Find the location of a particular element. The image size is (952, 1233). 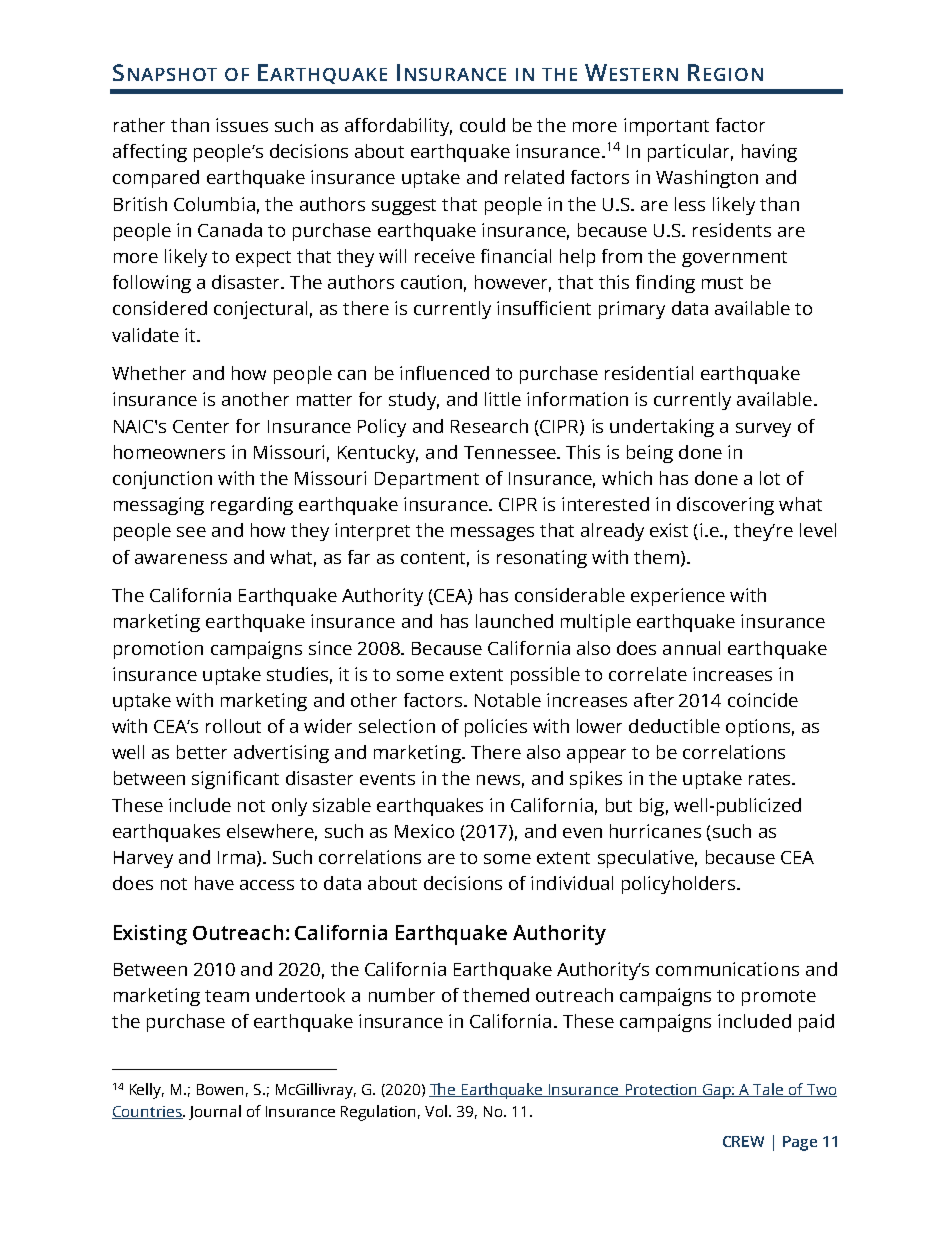

Journal is located at coordinates (215, 1112).
